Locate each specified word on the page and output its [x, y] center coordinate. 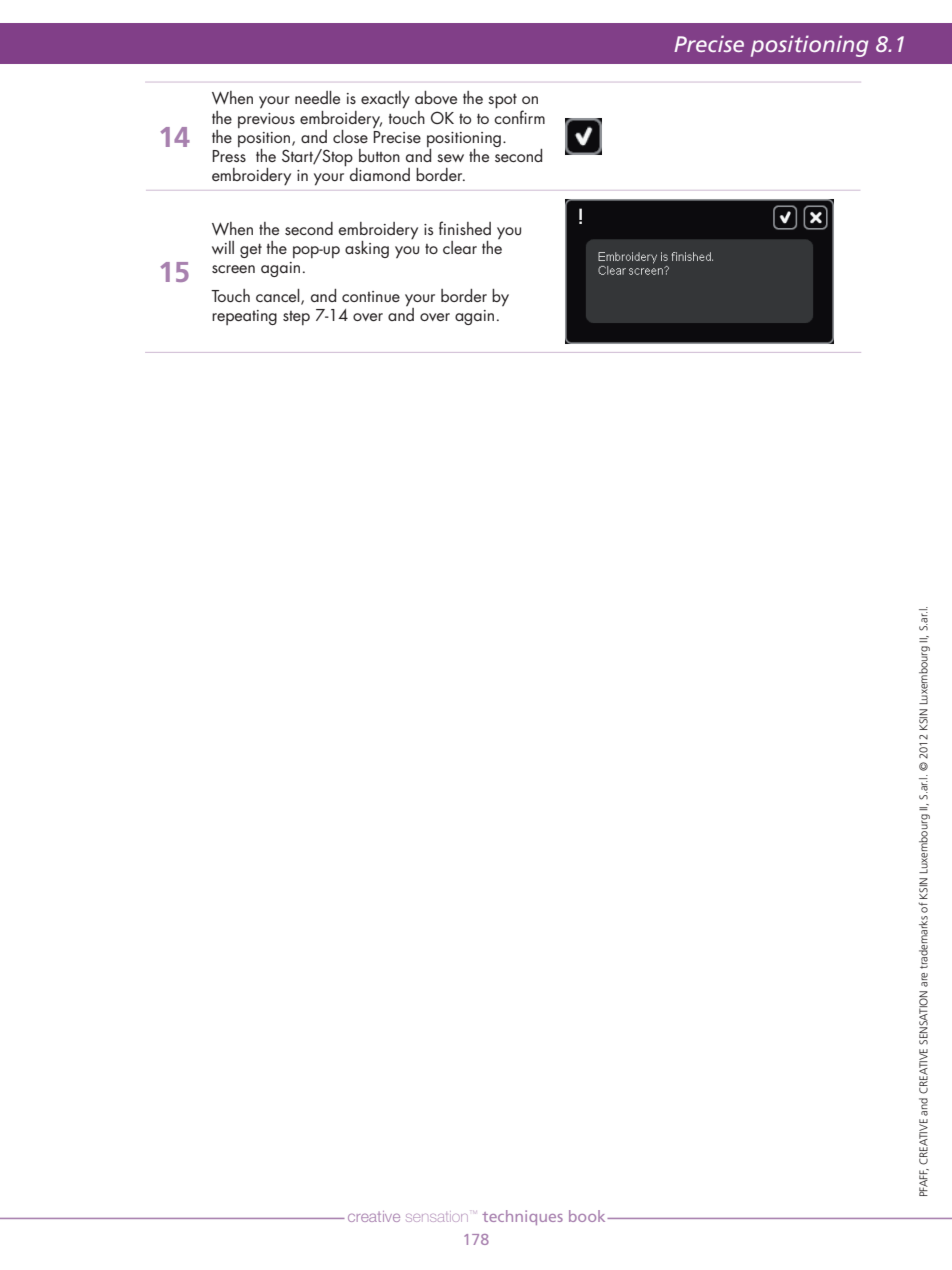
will [223, 247]
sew [450, 158]
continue [371, 296]
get [251, 251]
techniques [522, 1217]
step [296, 318]
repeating [244, 317]
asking [367, 249]
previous [266, 120]
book [588, 1216]
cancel [279, 296]
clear [460, 247]
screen [233, 269]
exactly [385, 100]
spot [502, 101]
